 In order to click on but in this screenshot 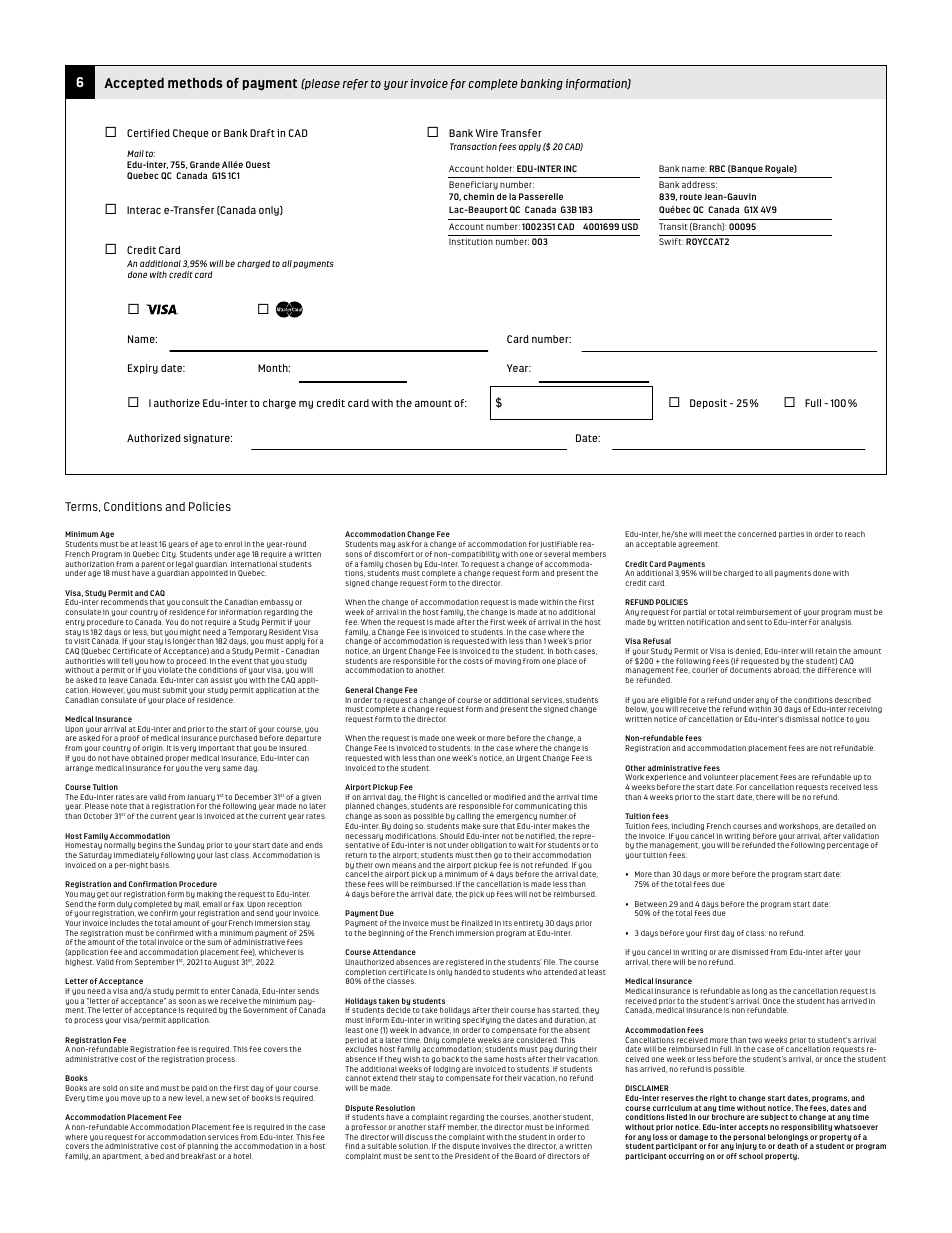, I will do `click(157, 632)`.
